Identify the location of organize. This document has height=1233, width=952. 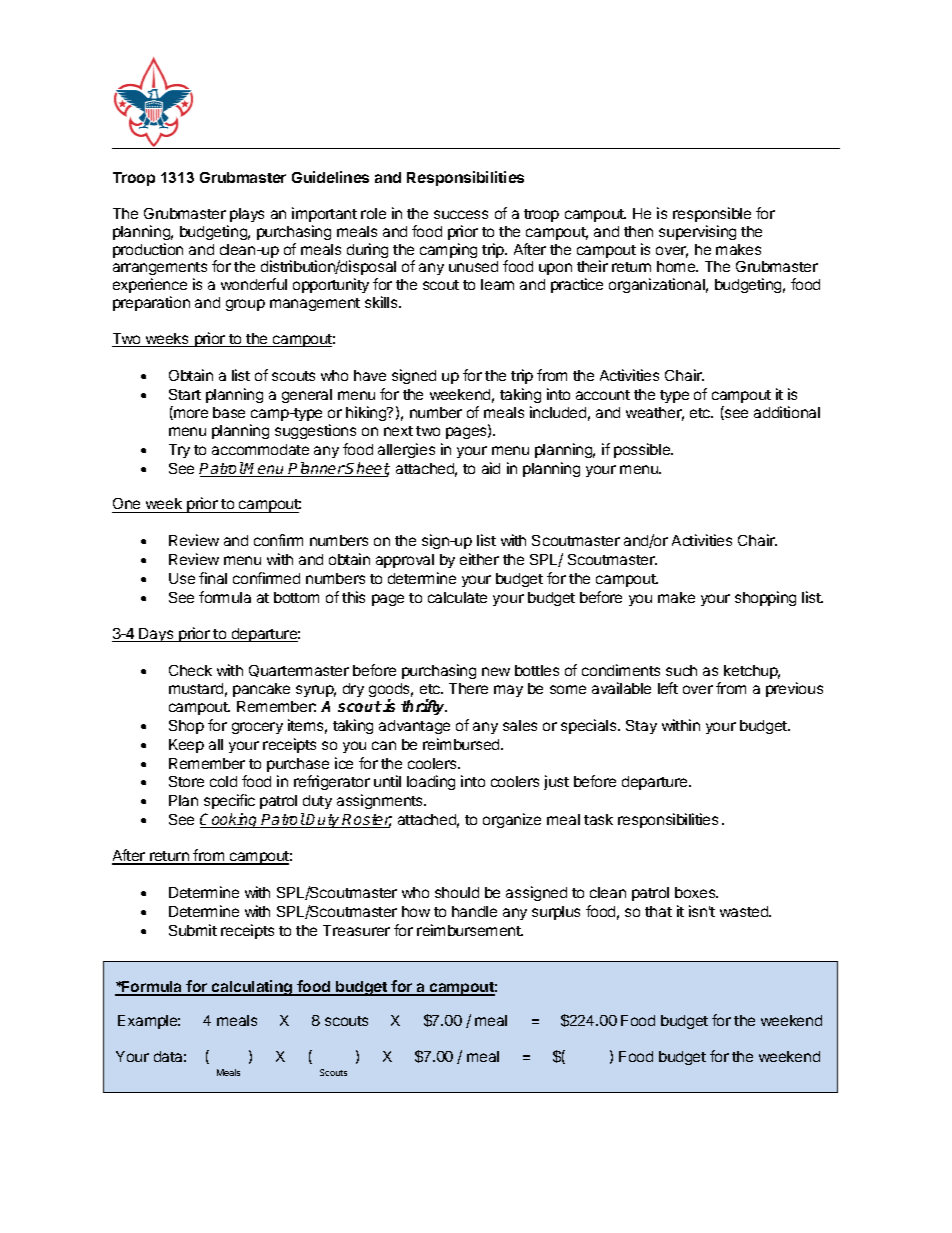
(512, 820).
